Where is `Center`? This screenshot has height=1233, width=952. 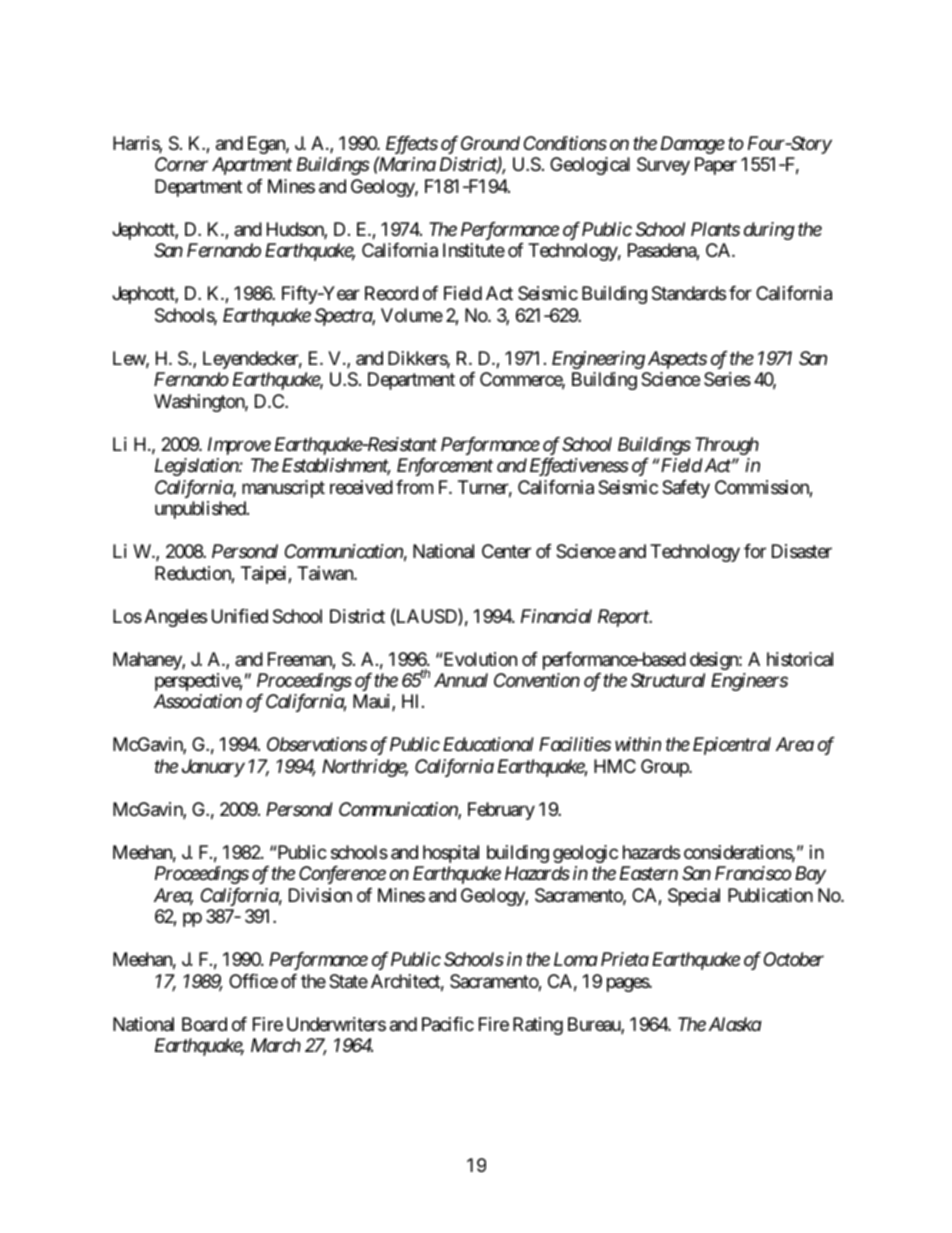 Center is located at coordinates (506, 551).
